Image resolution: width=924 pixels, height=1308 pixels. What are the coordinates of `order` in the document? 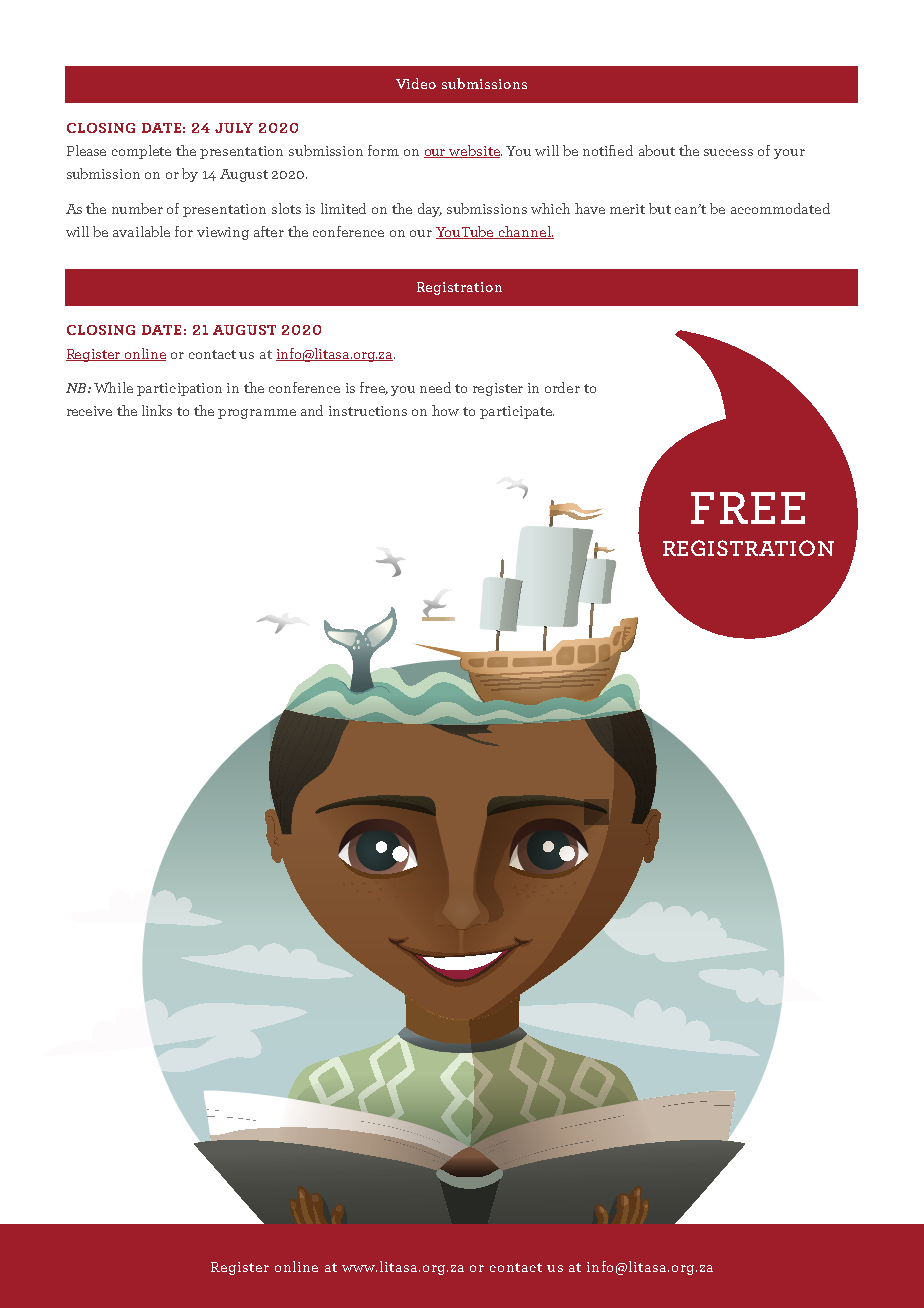 It's located at (562, 387).
